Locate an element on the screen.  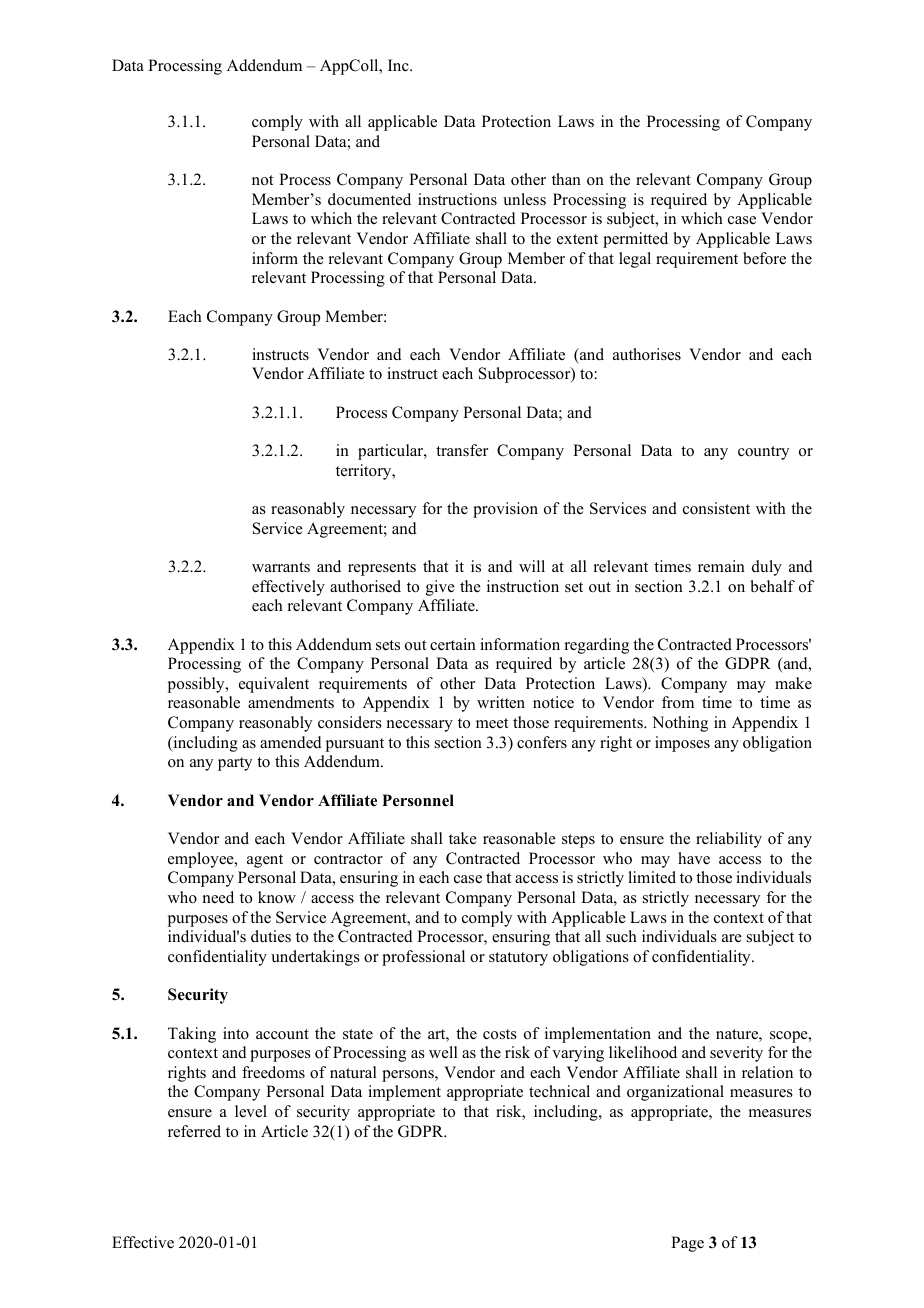
documented is located at coordinates (369, 199).
